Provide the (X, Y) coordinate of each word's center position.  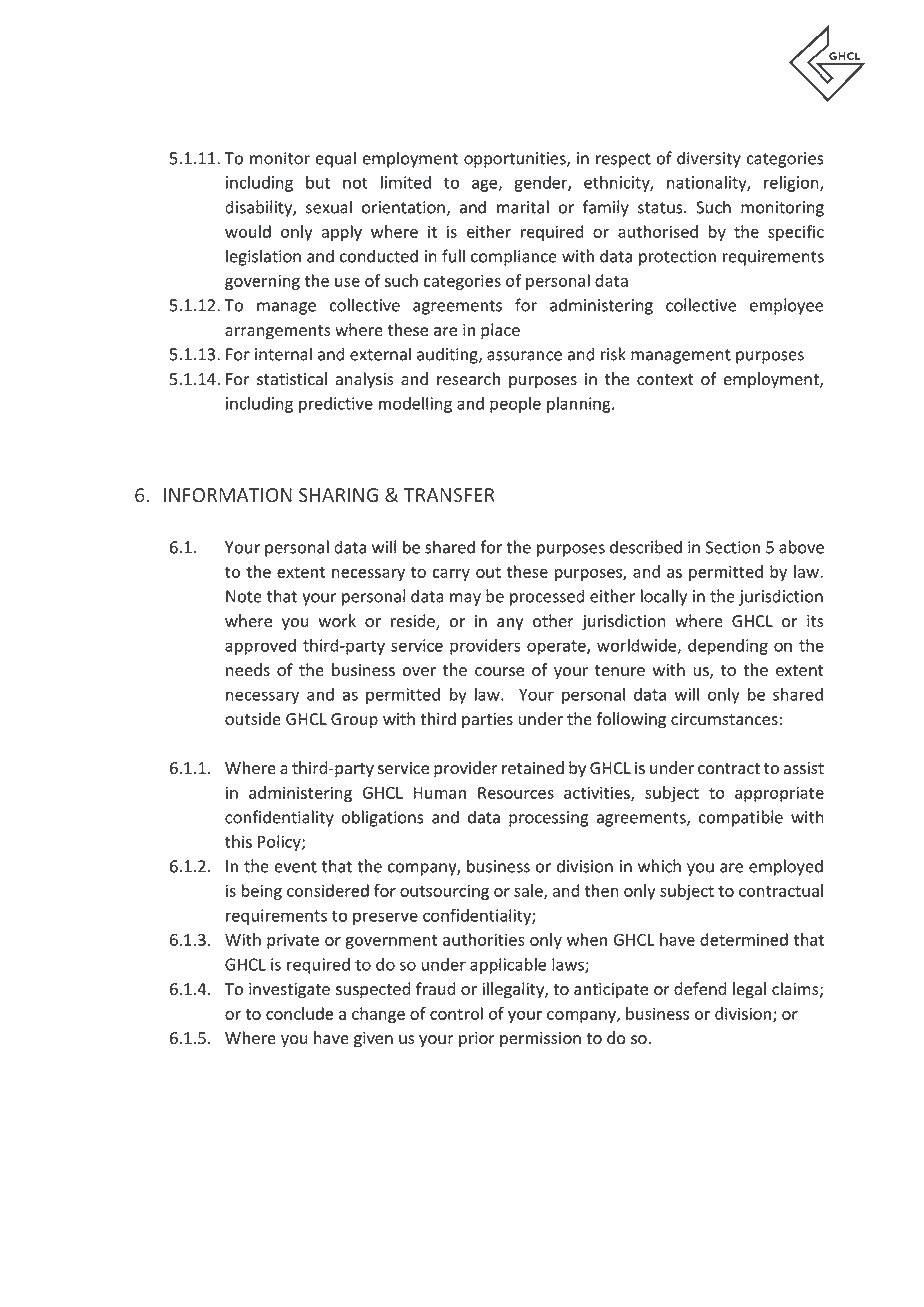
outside (253, 719)
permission (540, 1040)
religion (792, 184)
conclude (299, 1013)
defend (700, 989)
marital (523, 207)
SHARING (338, 495)
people (515, 405)
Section (733, 547)
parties (487, 721)
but (318, 182)
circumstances (724, 719)
